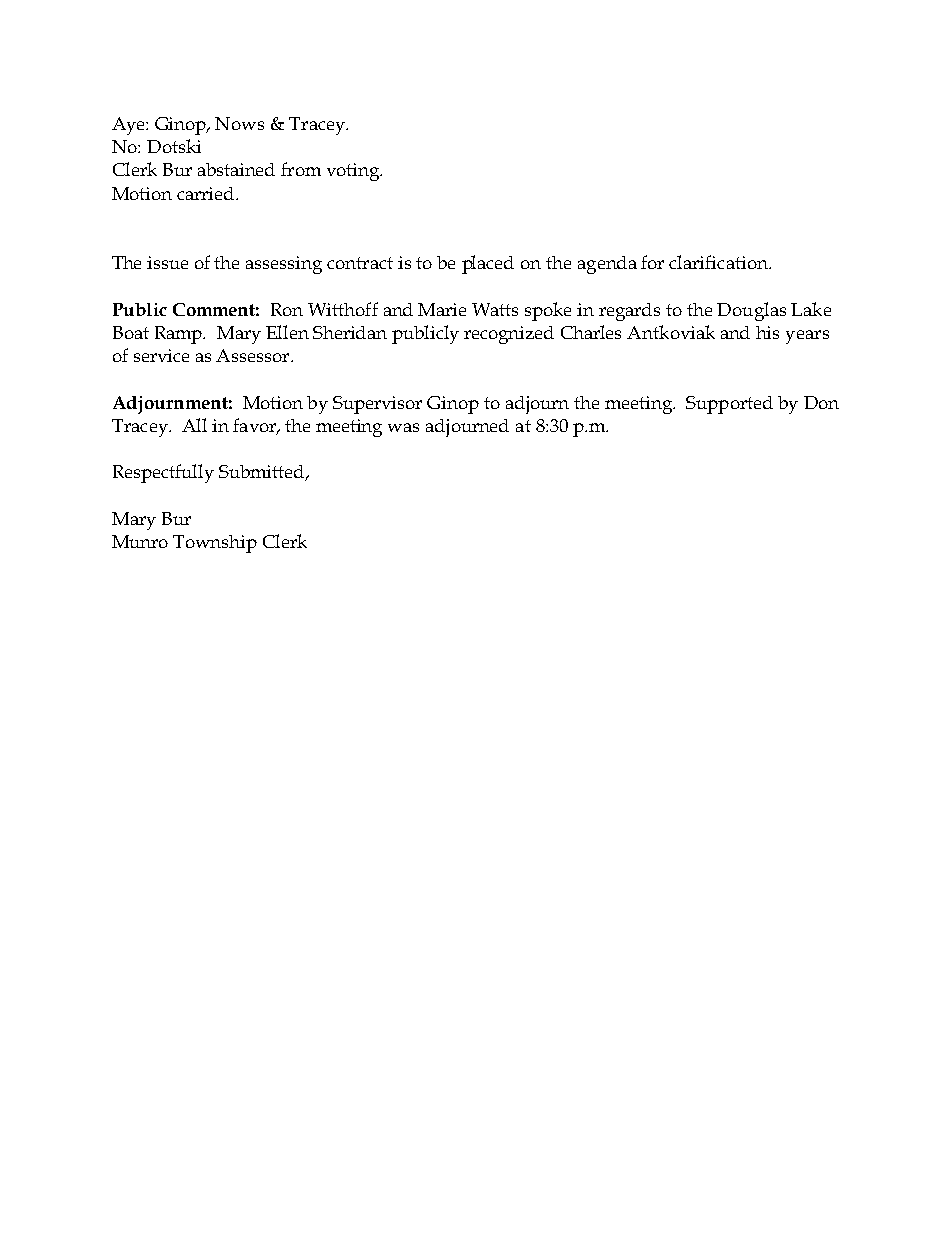 Image resolution: width=952 pixels, height=1233 pixels. What do you see at coordinates (719, 262) in the screenshot?
I see `clarification` at bounding box center [719, 262].
